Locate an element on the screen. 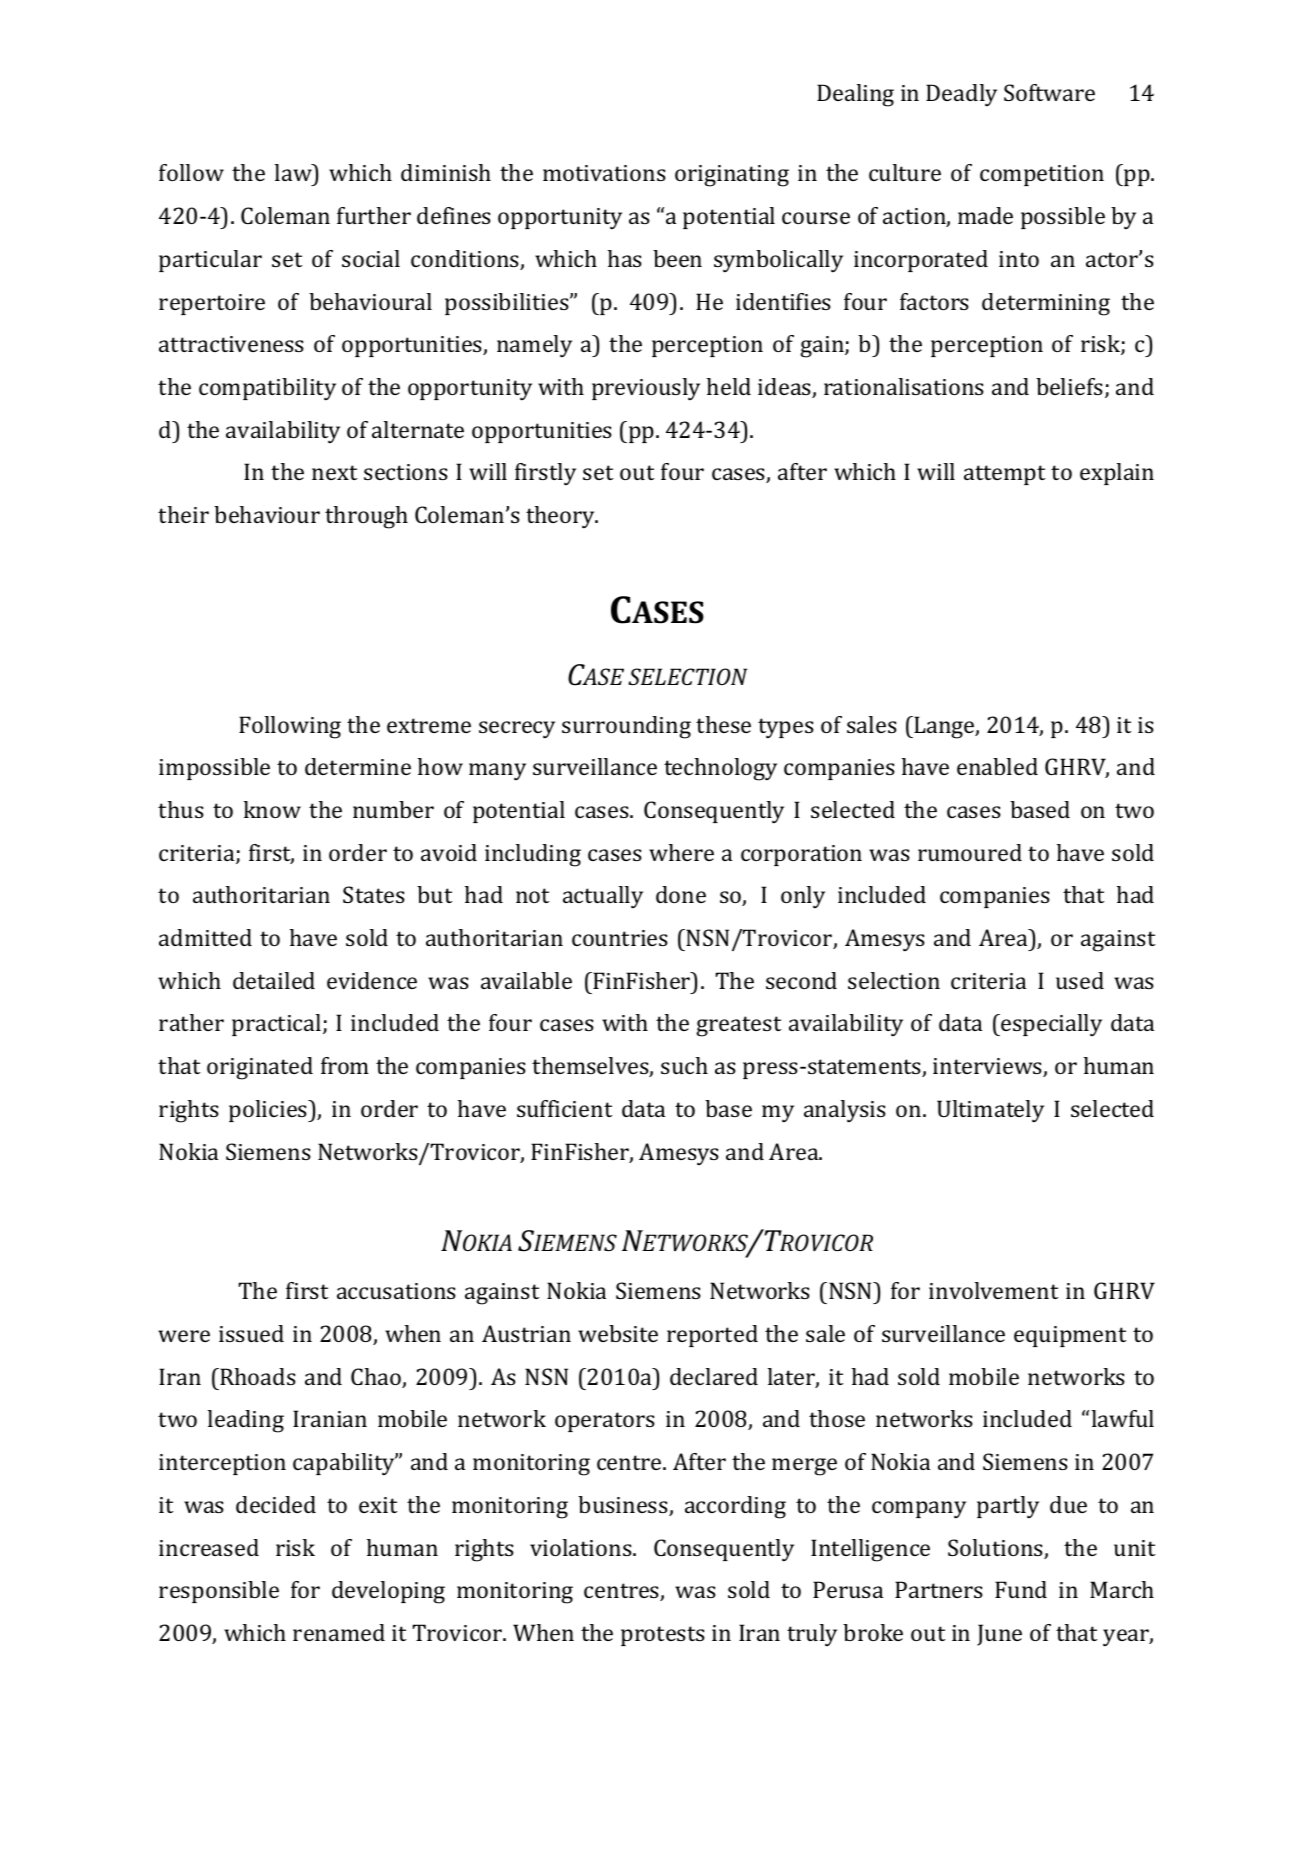  renamed is located at coordinates (339, 1632).
